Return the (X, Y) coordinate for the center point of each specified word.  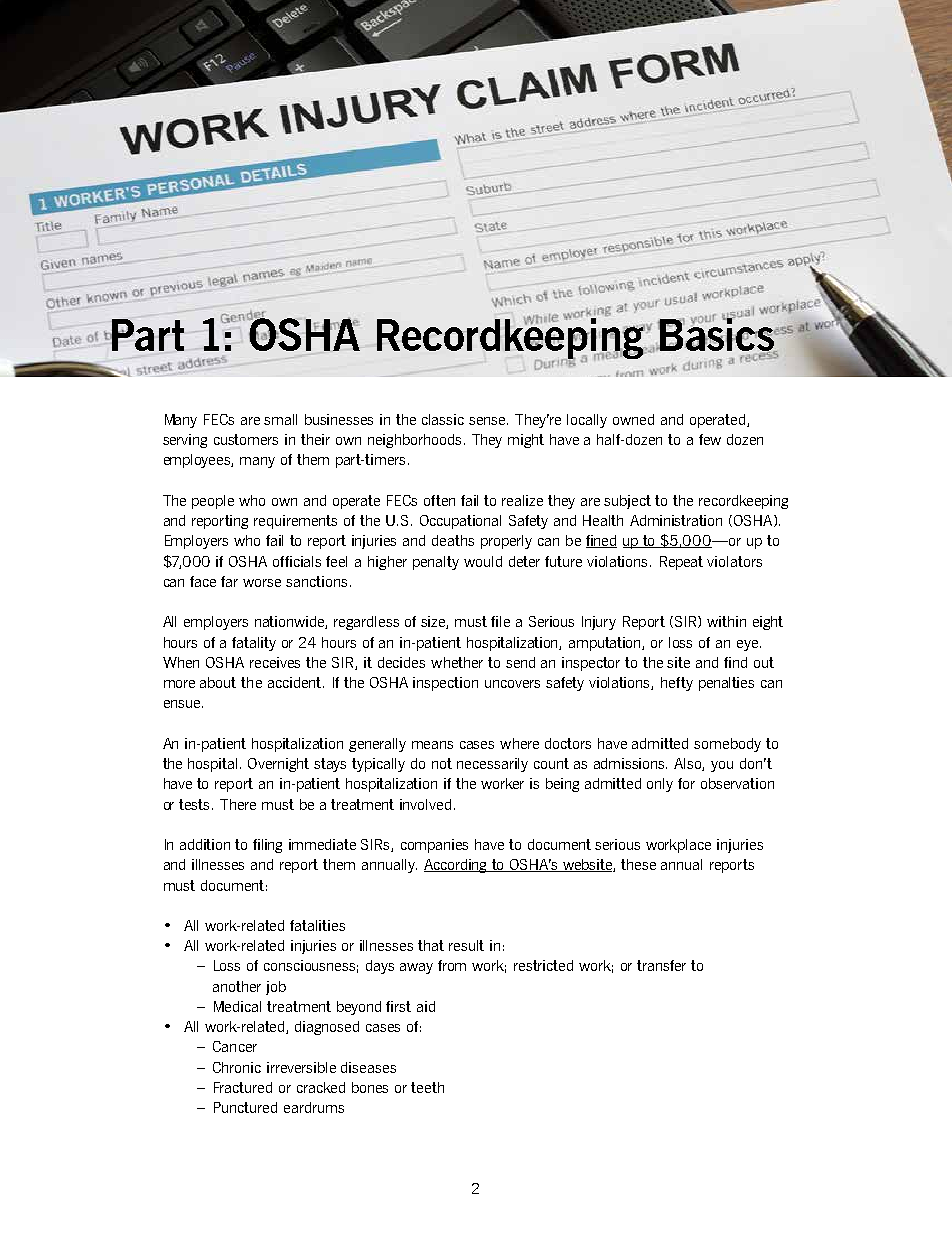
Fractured (243, 1087)
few (710, 439)
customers (246, 439)
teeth (427, 1087)
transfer (661, 965)
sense (488, 421)
